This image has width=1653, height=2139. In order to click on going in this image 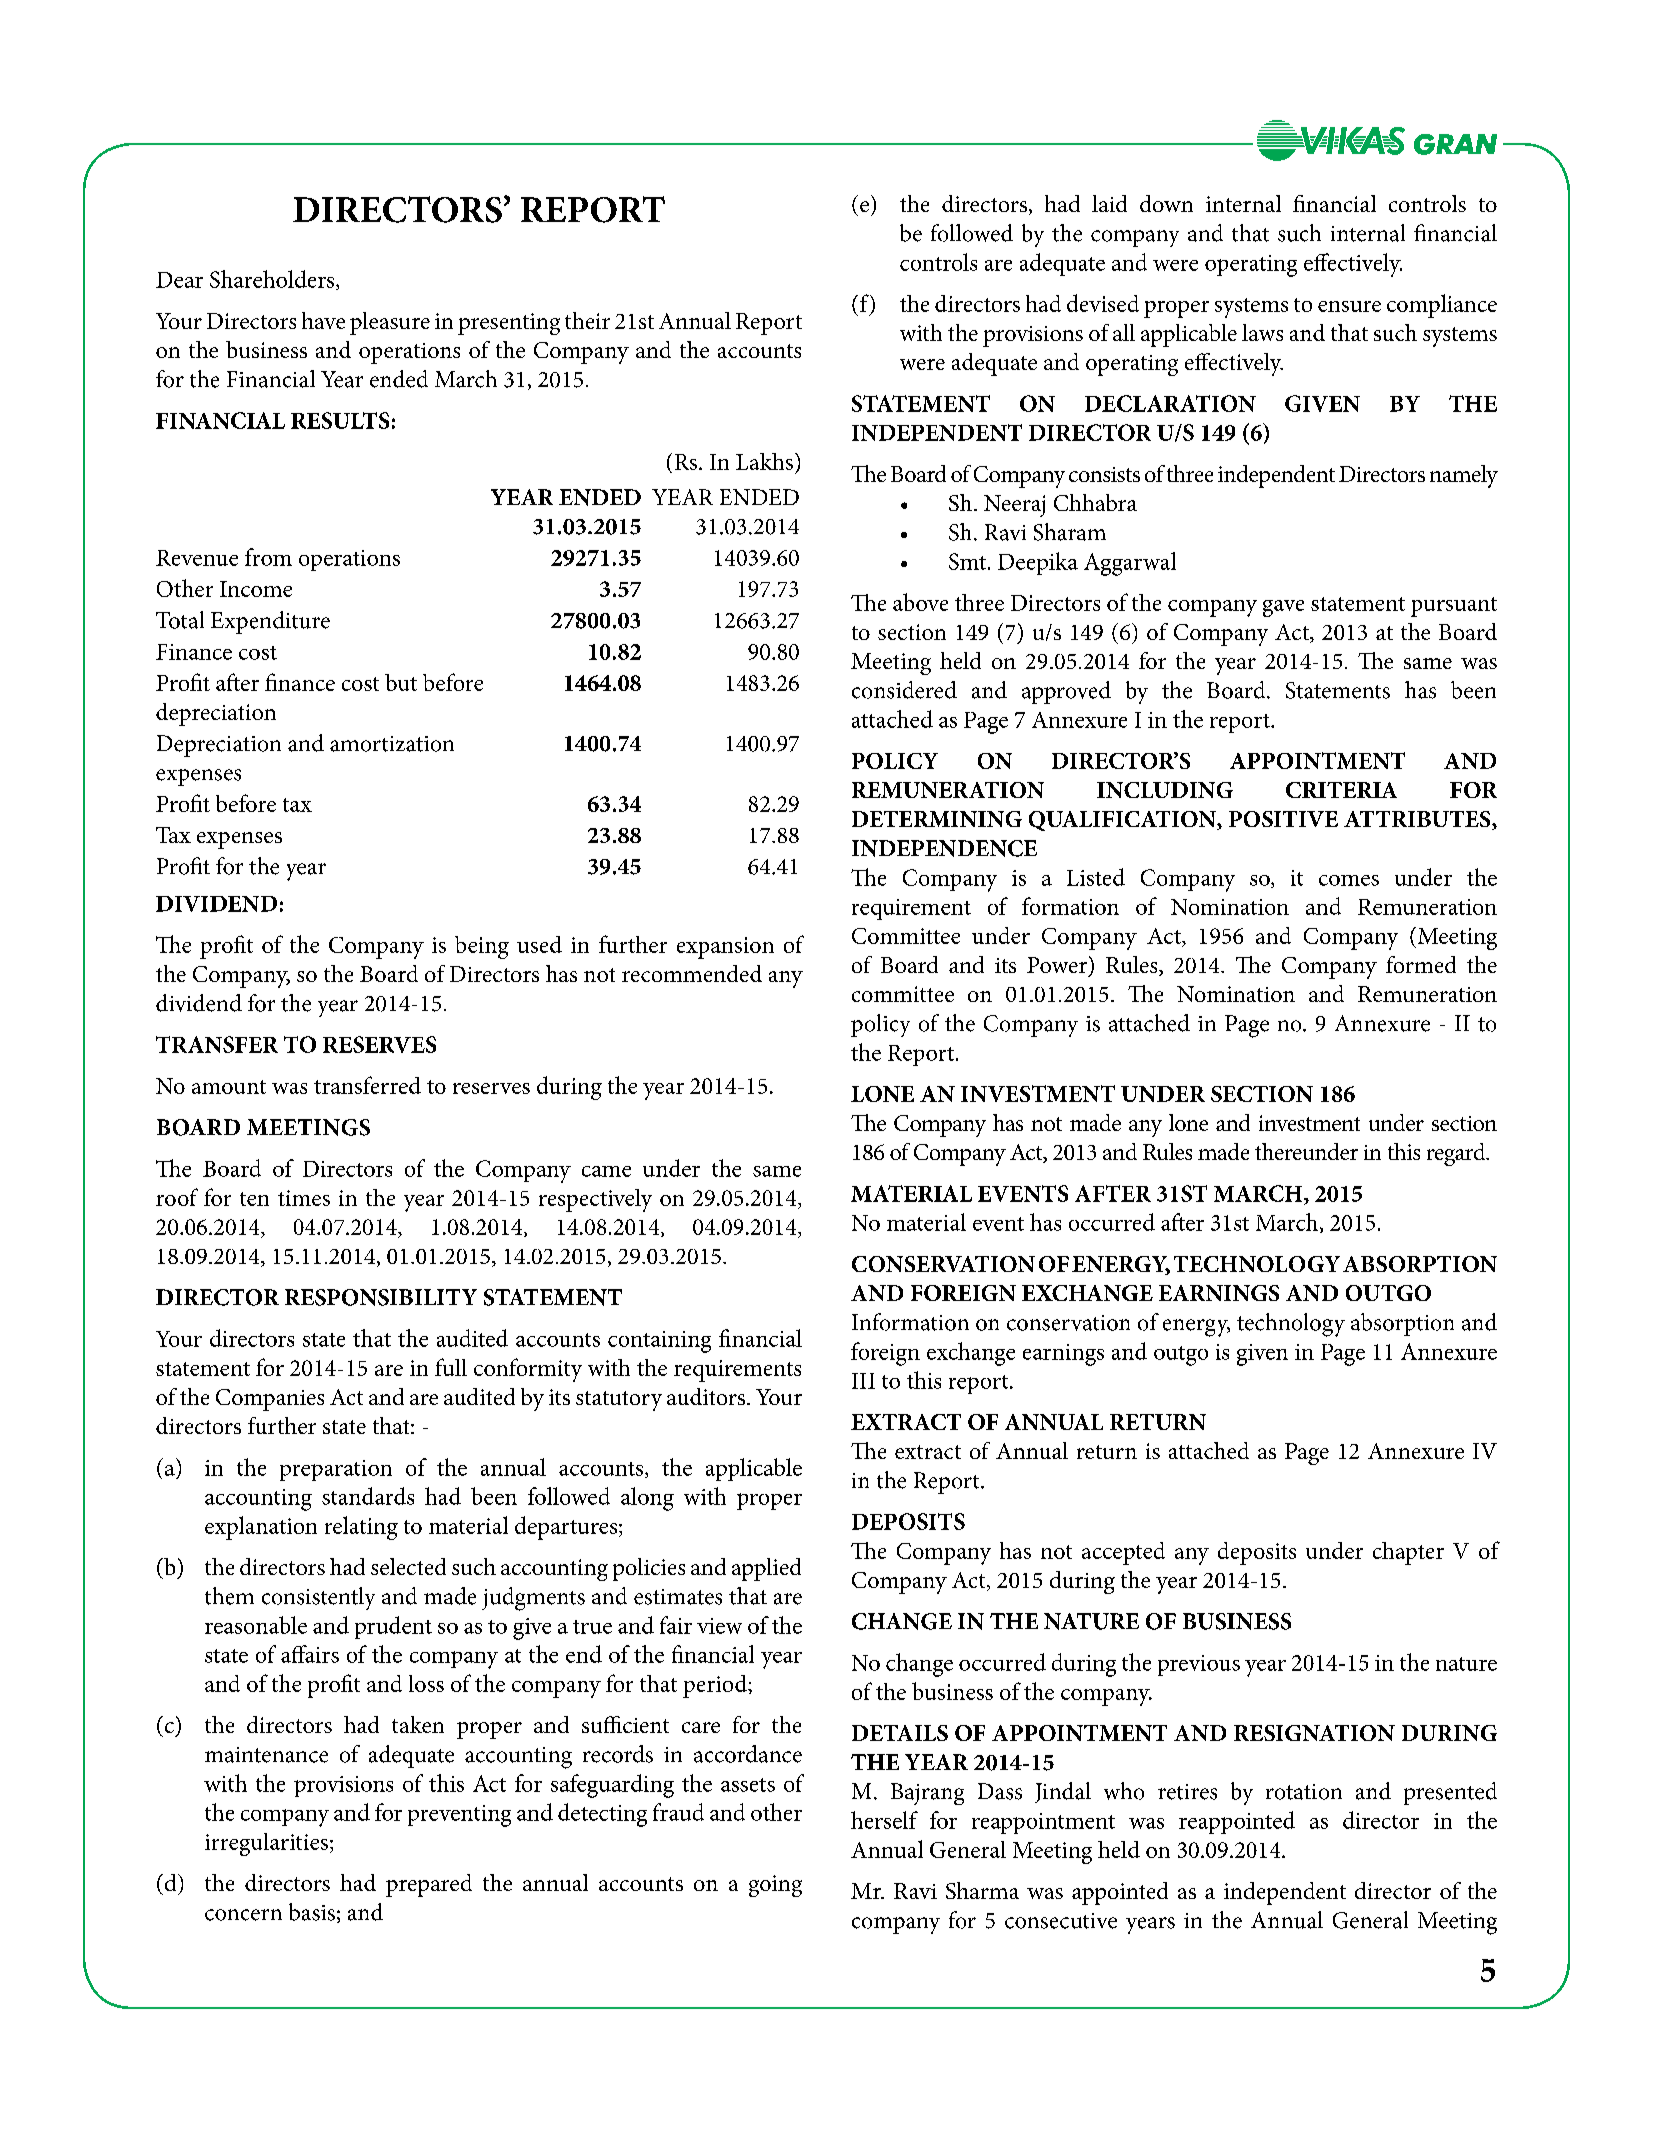, I will do `click(775, 1886)`.
